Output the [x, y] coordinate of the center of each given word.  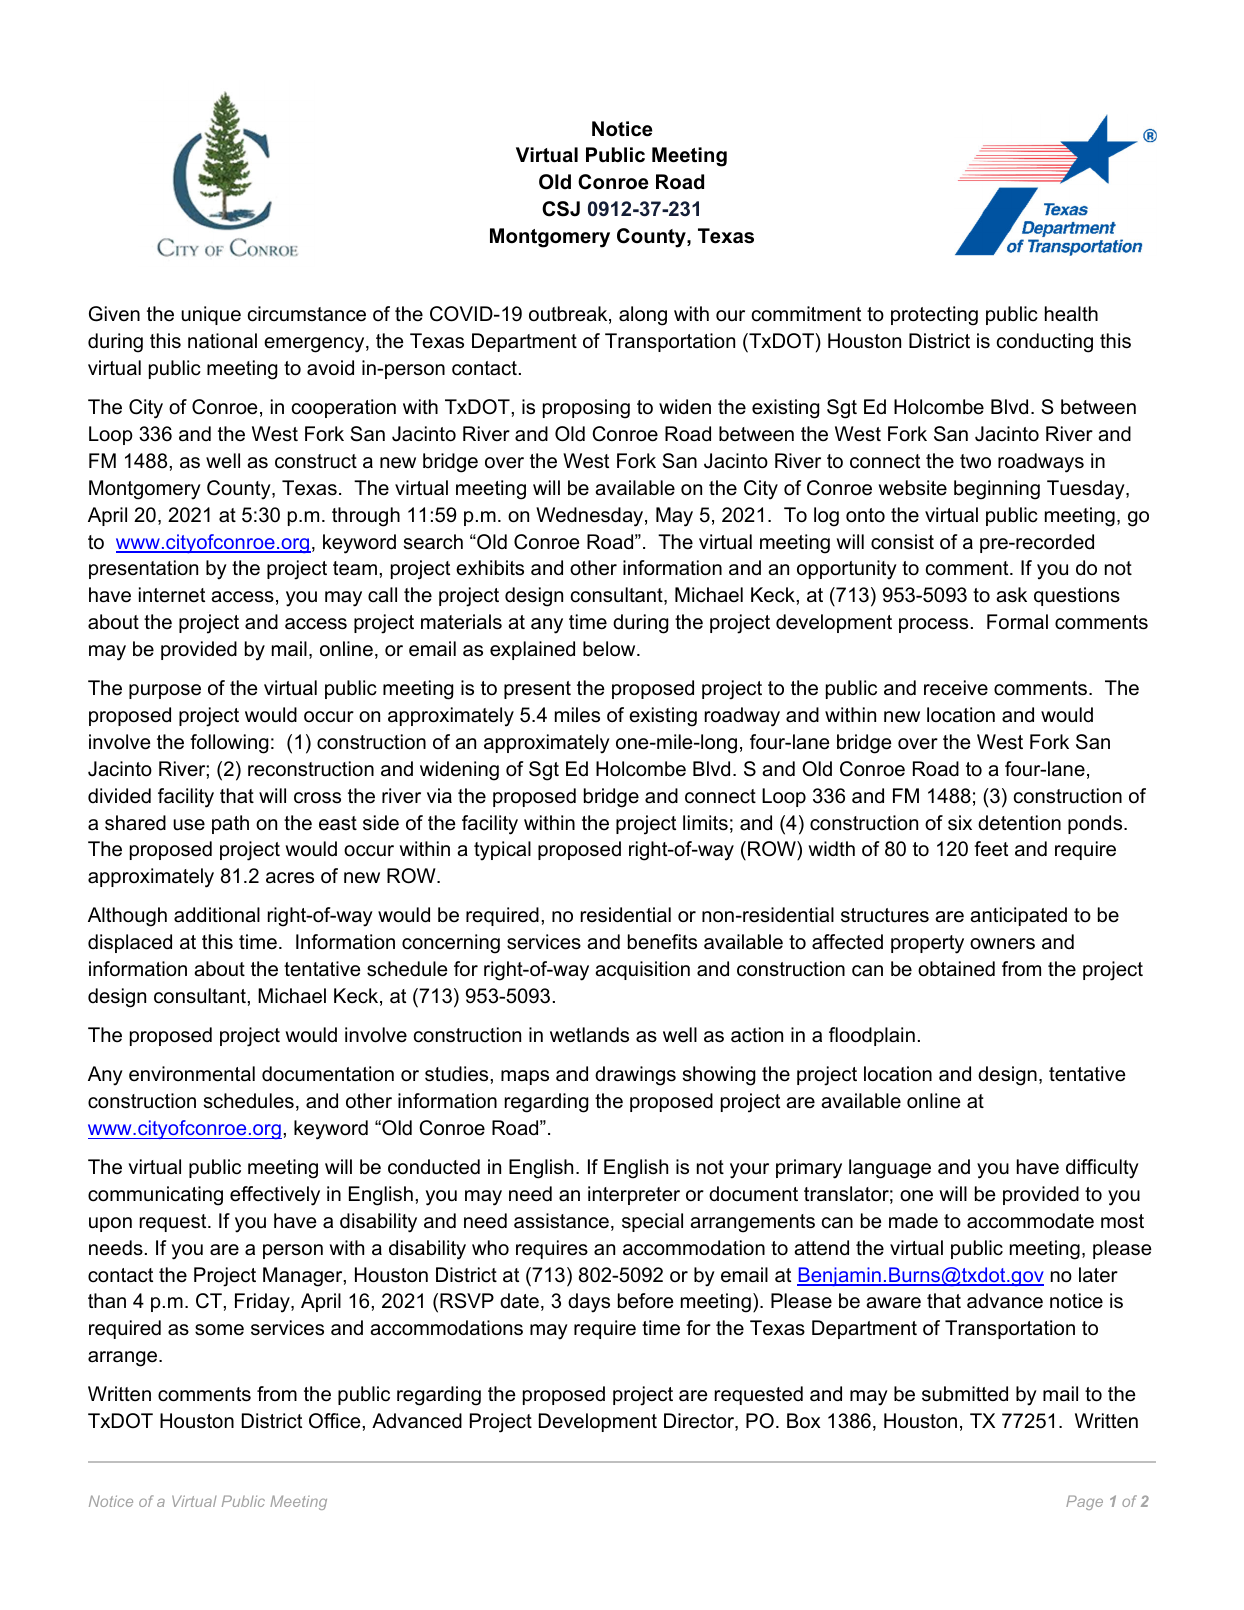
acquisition [642, 970]
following [229, 744]
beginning [997, 490]
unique [211, 315]
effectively [275, 1196]
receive [956, 688]
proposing [586, 409]
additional [217, 915]
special [652, 1222]
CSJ [561, 209]
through [366, 517]
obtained [956, 969]
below [610, 649]
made [913, 1221]
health [1071, 314]
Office [335, 1421]
